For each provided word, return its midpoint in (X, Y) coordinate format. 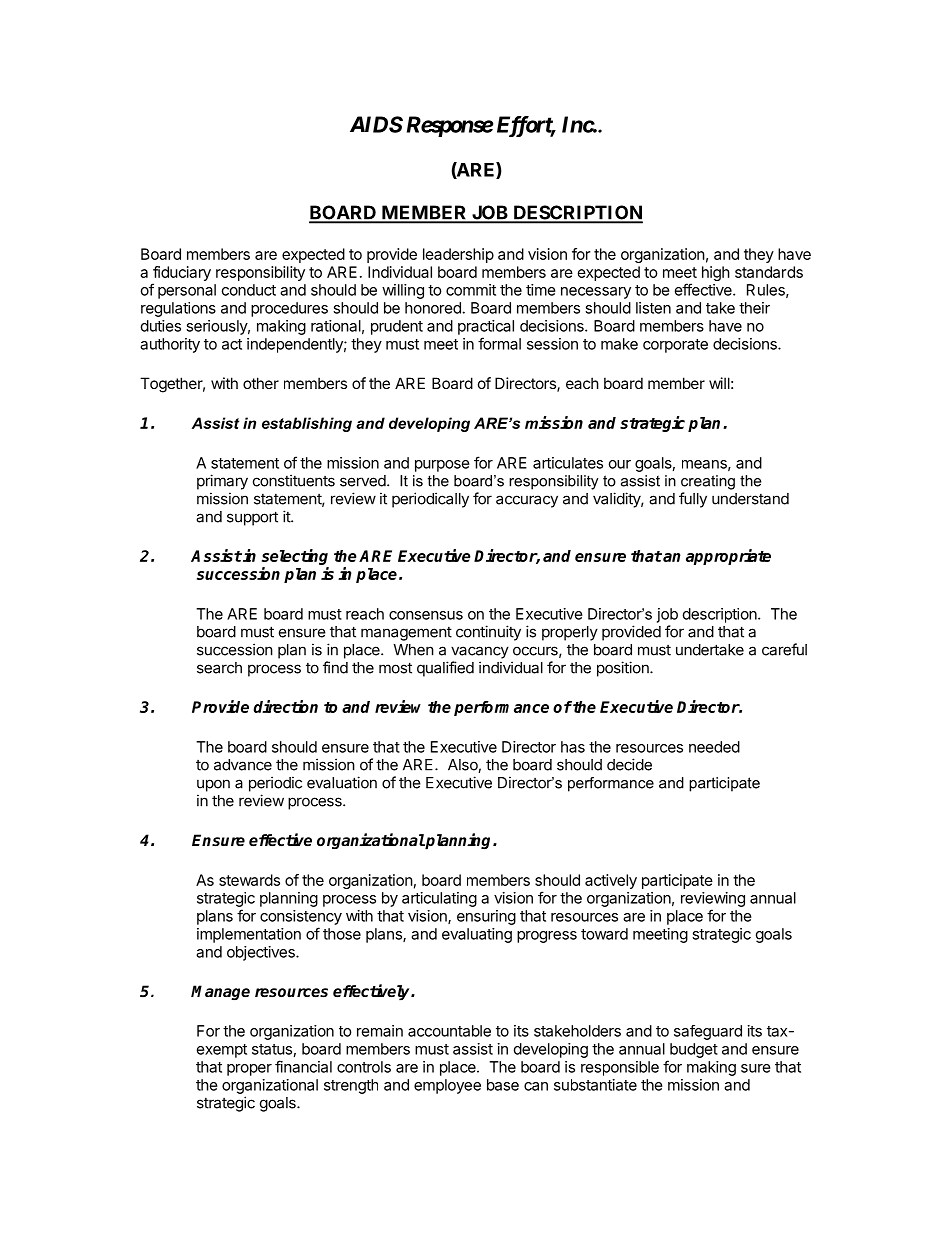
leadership (458, 255)
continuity (488, 633)
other (261, 383)
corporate (675, 346)
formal (499, 343)
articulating (439, 899)
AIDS (376, 124)
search (219, 668)
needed (714, 747)
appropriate (728, 557)
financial (303, 1066)
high (716, 273)
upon (213, 785)
